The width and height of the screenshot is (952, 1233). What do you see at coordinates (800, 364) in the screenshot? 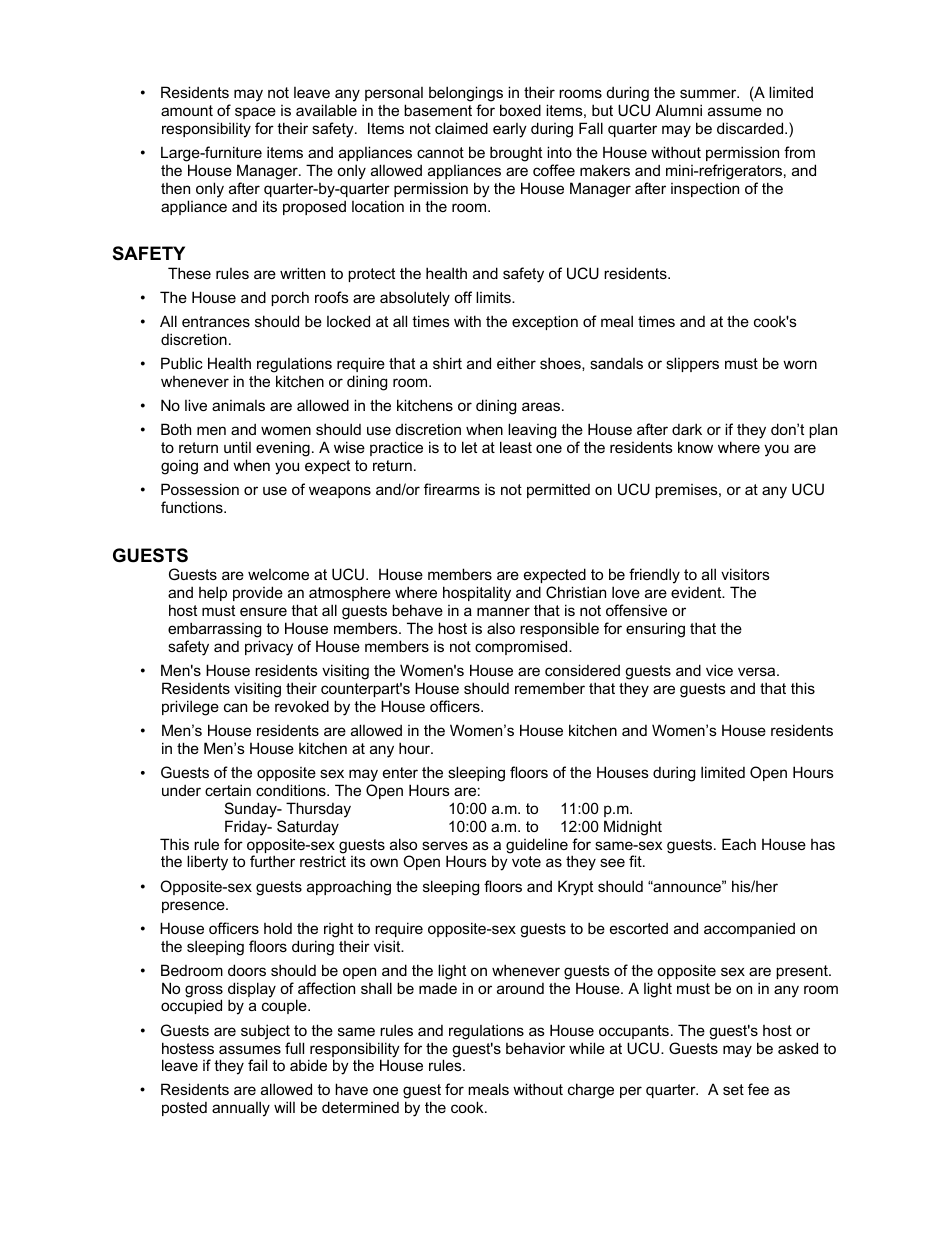
I see `worn` at bounding box center [800, 364].
